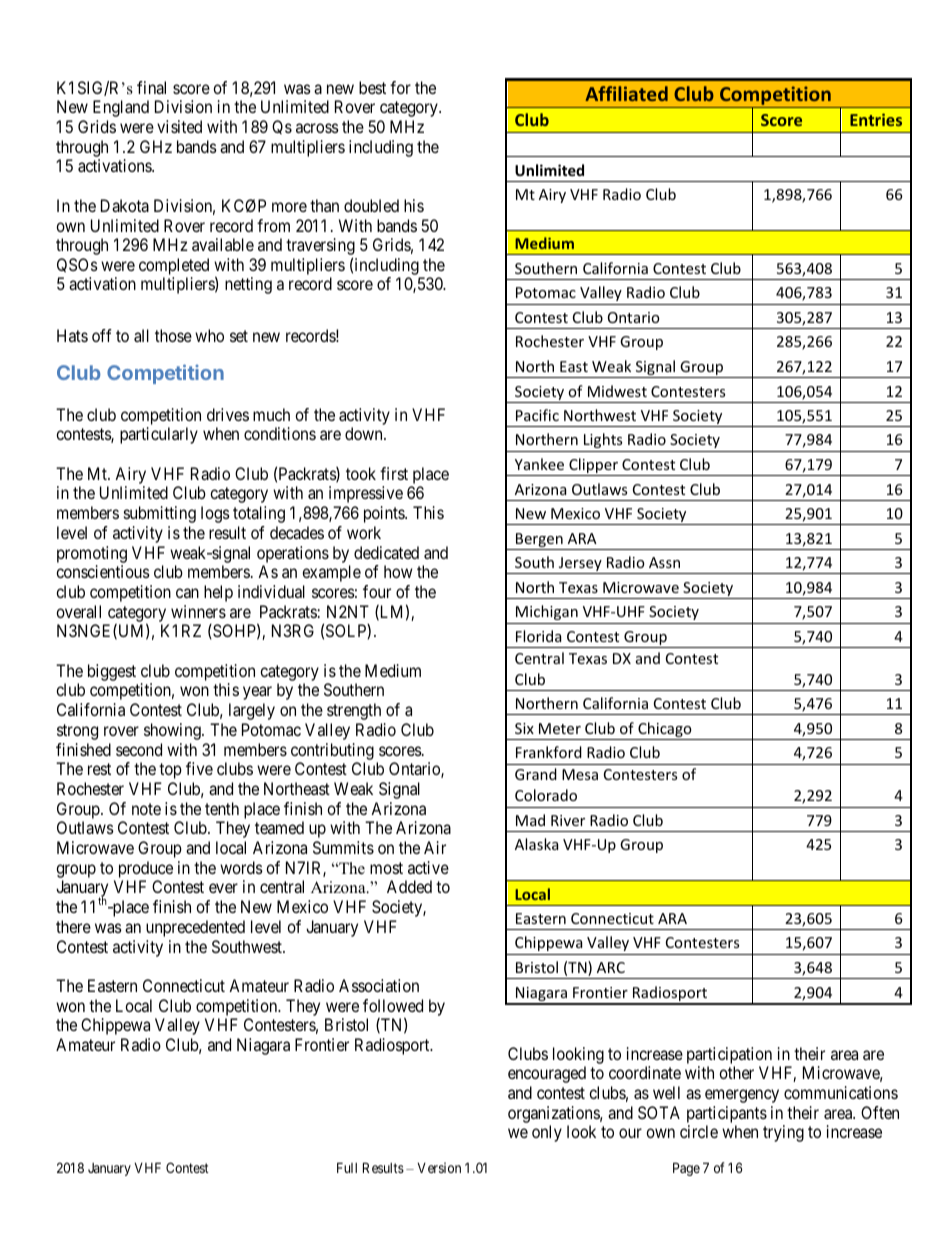 The image size is (952, 1233). Describe the element at coordinates (783, 1133) in the document. I see `trying` at that location.
